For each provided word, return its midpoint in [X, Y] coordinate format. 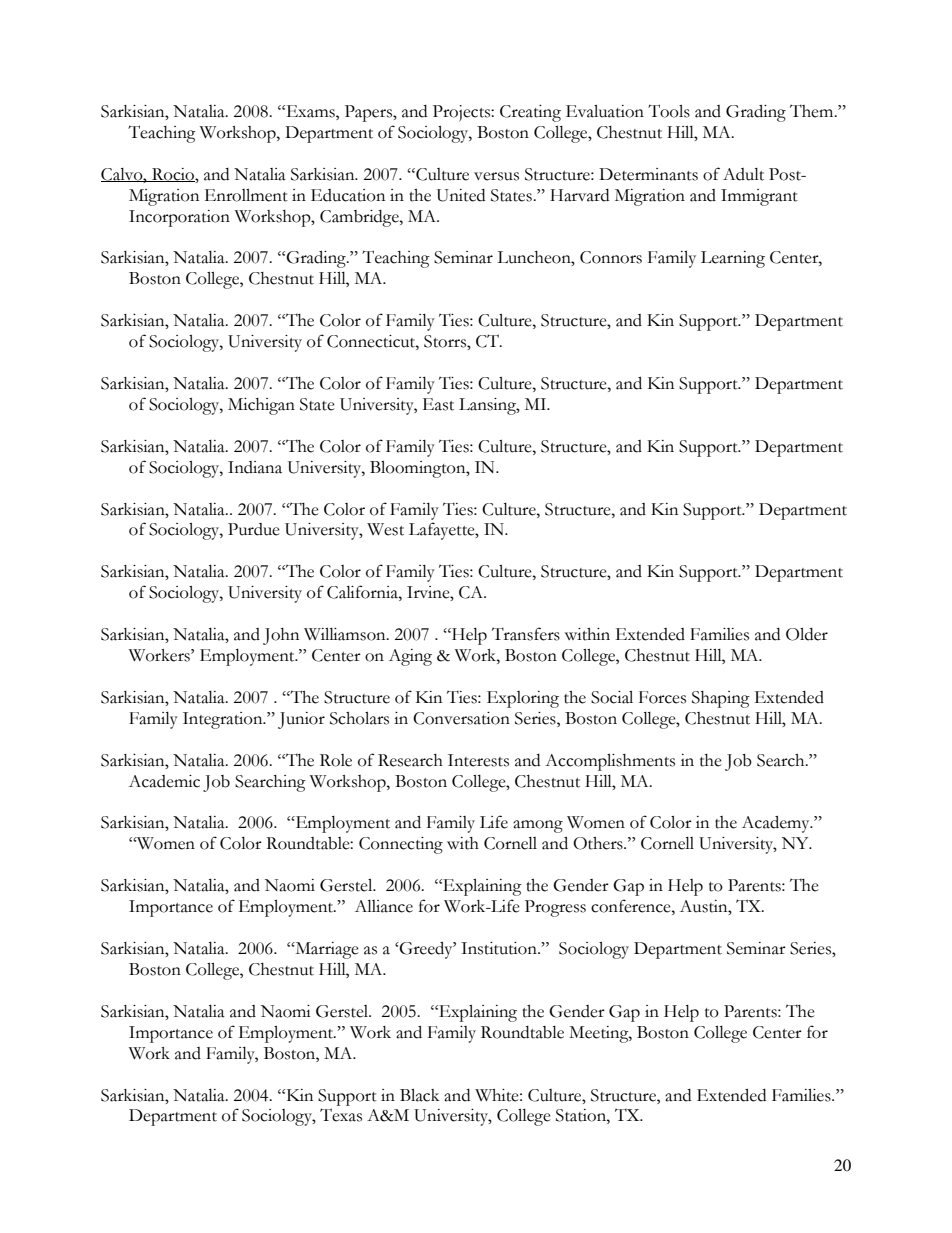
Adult [743, 174]
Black [419, 1095]
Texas [341, 1115]
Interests [478, 760]
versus [496, 176]
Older [807, 634]
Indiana [255, 467]
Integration [224, 720]
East [438, 404]
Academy [777, 824]
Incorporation [179, 218]
